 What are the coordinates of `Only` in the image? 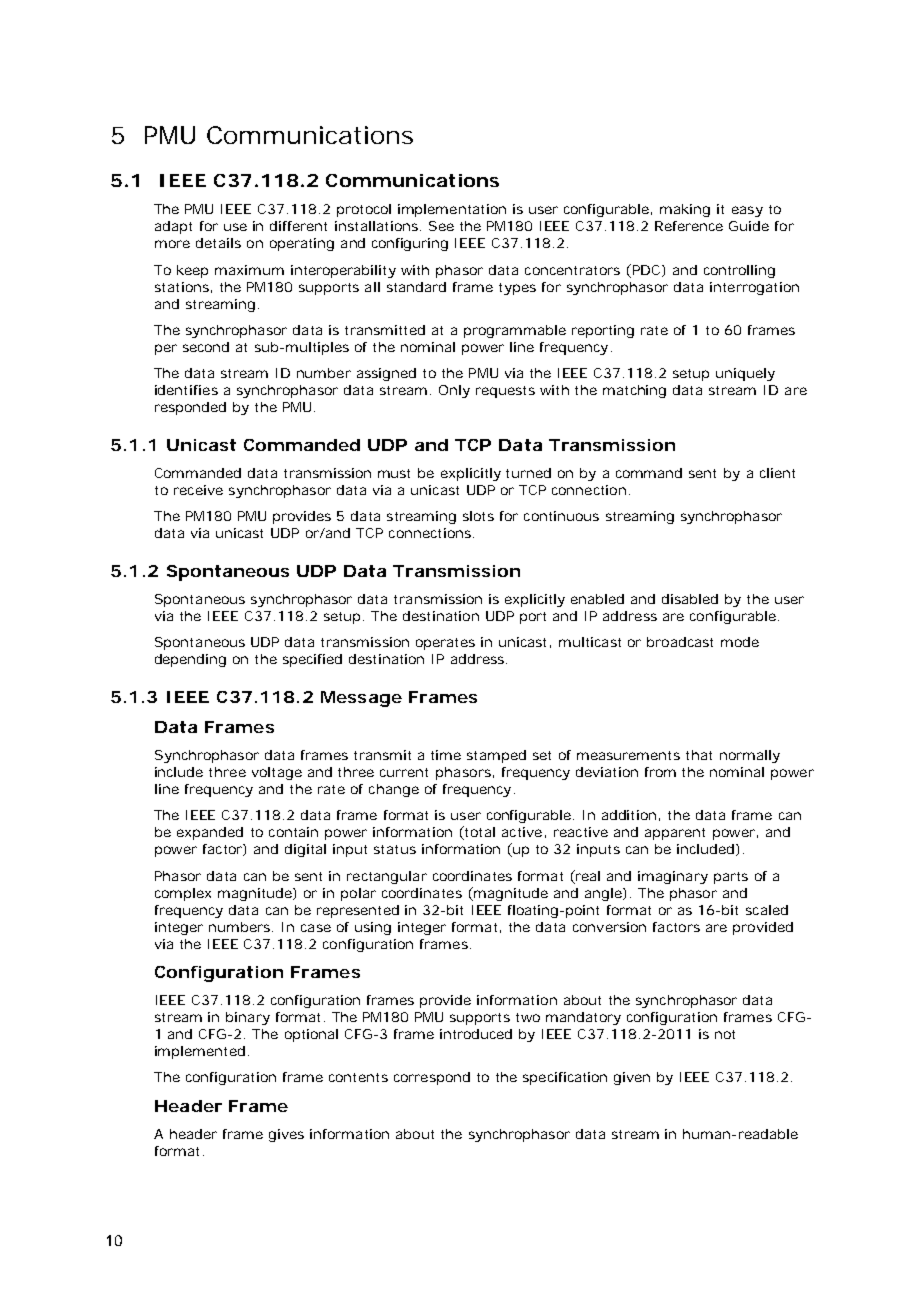 It's located at (454, 391).
